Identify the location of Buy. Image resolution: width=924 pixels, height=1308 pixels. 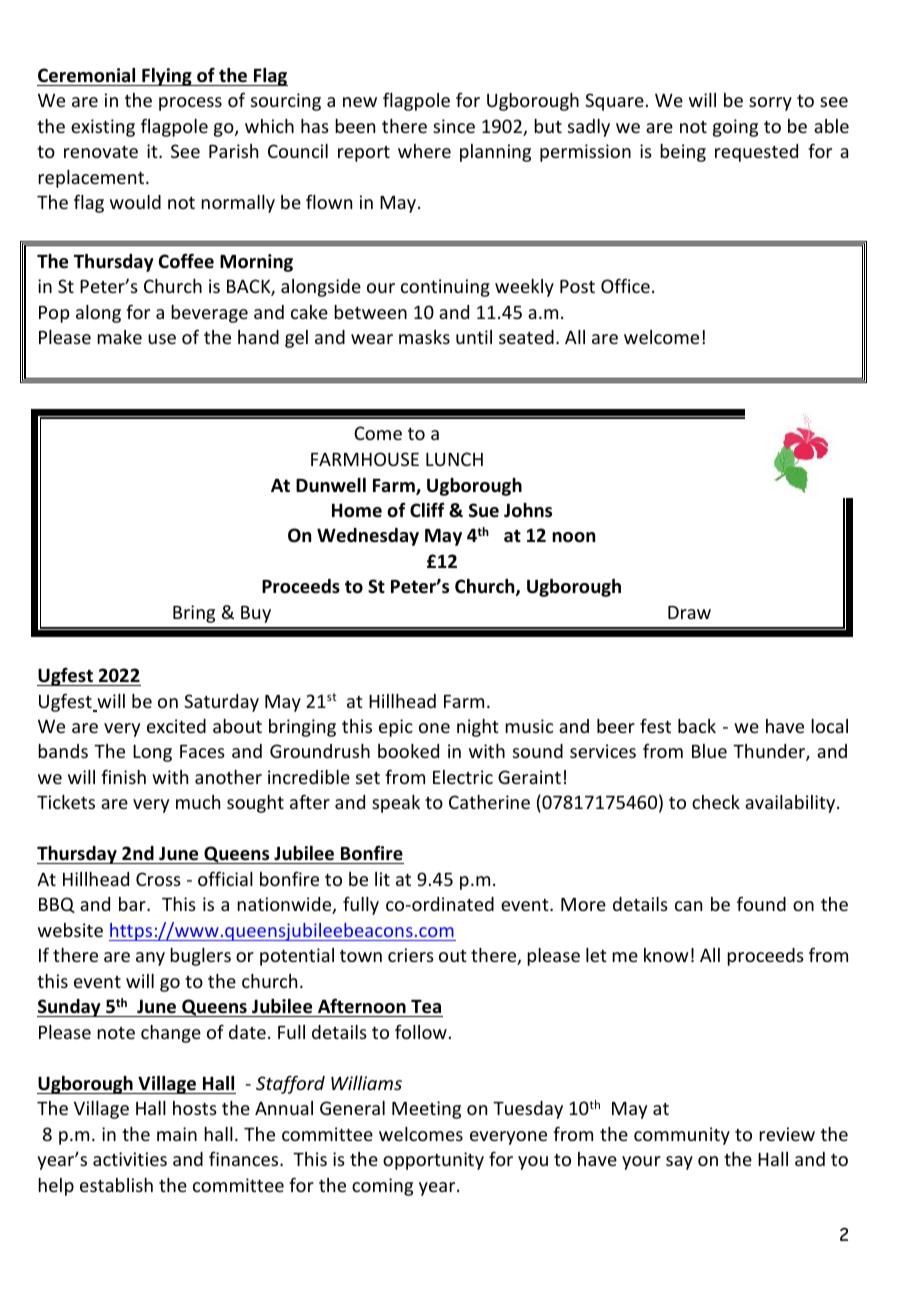
(256, 614).
